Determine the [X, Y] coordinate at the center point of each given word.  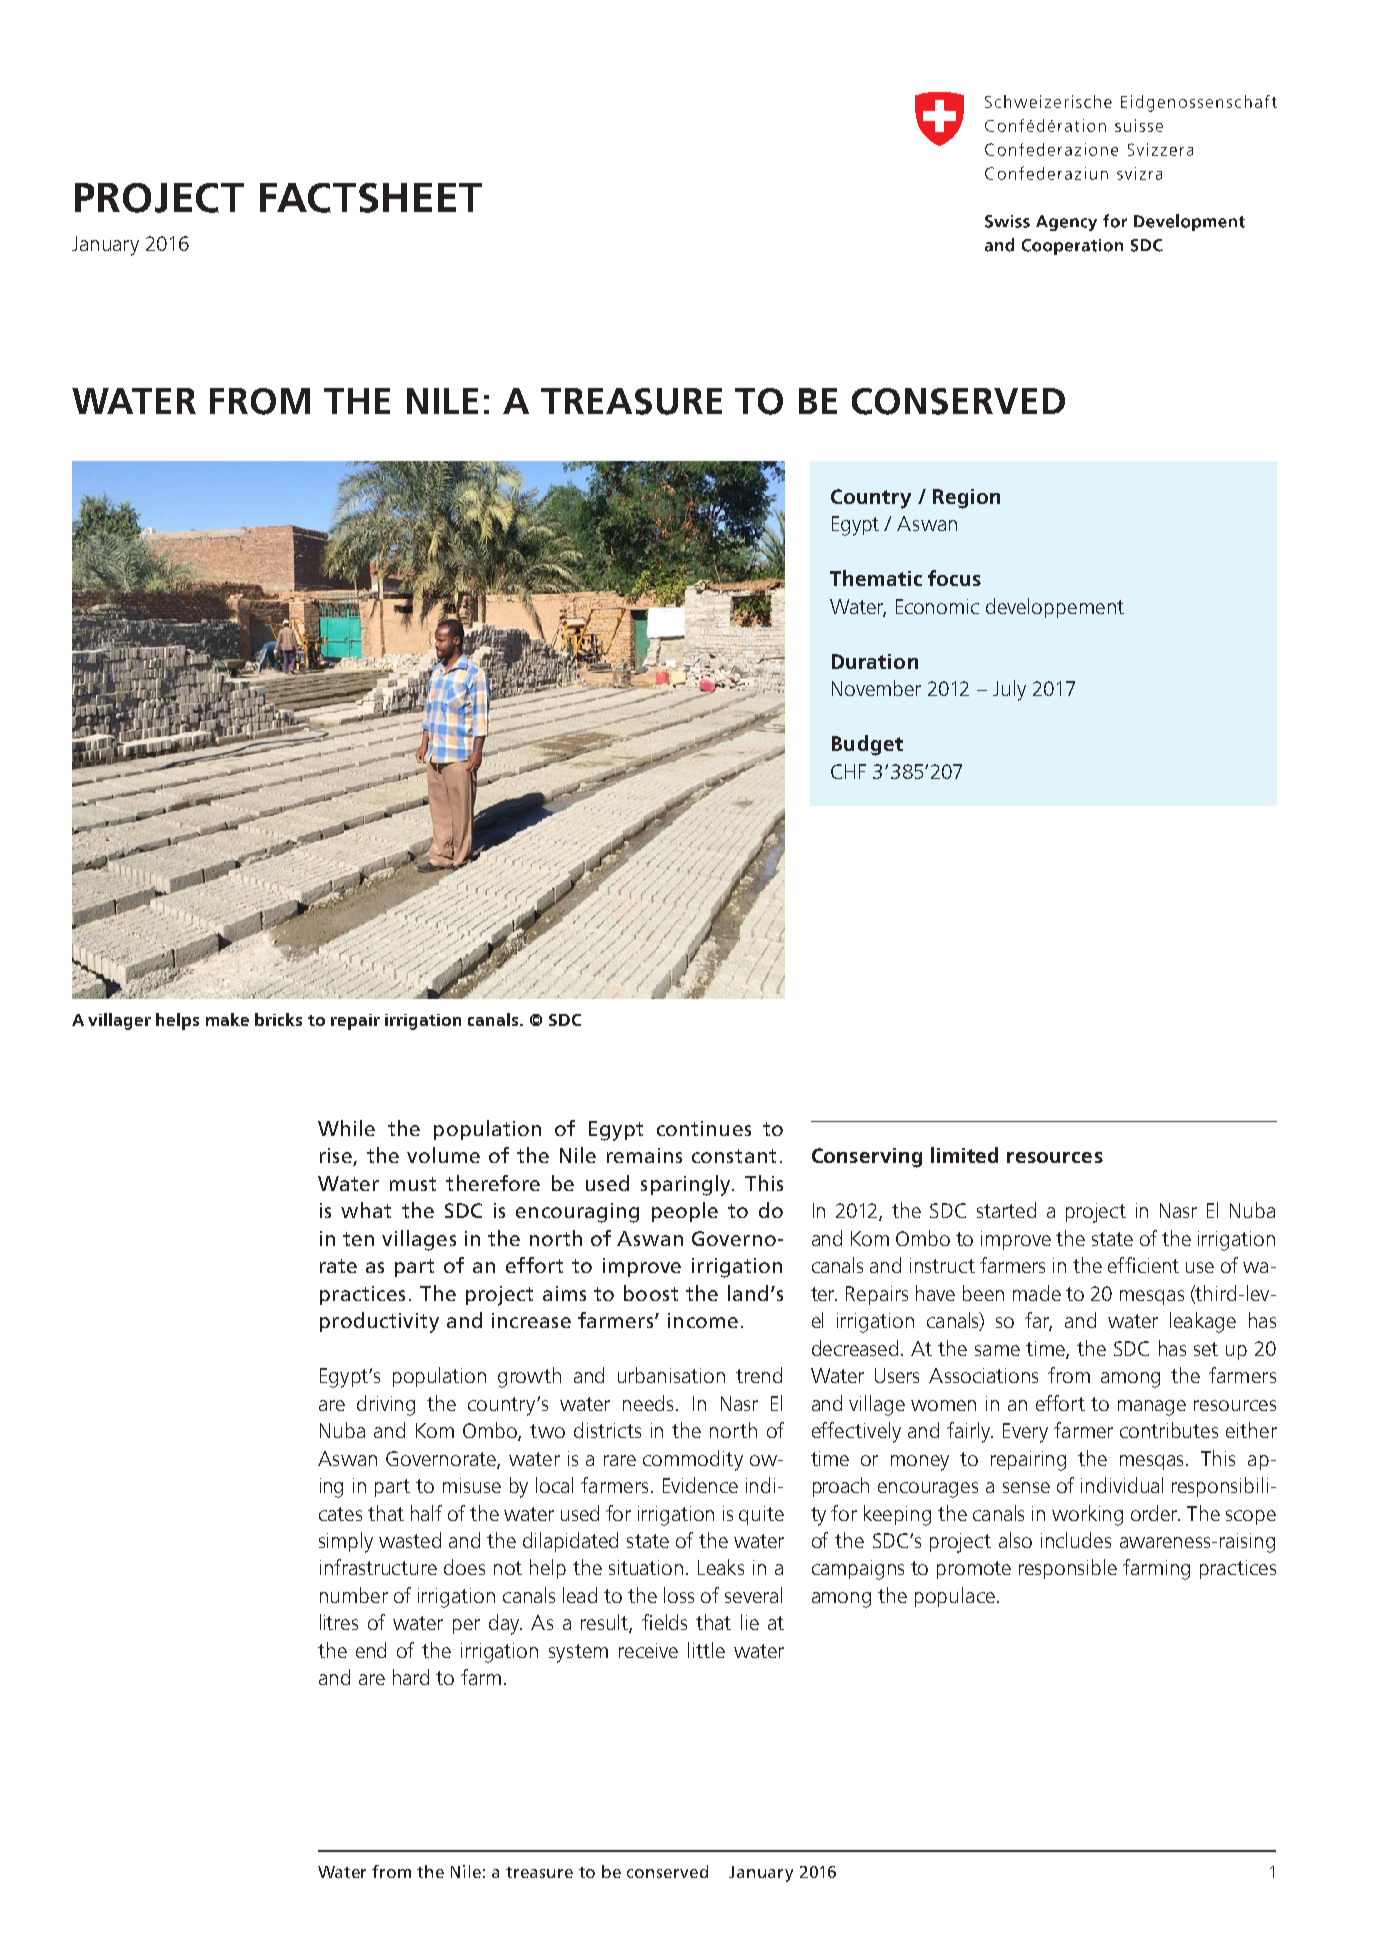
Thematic [876, 578]
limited [964, 1155]
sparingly [687, 1185]
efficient [1143, 1265]
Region [966, 499]
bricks [278, 1019]
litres [339, 1622]
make [227, 1019]
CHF [848, 771]
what [366, 1210]
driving [386, 1405]
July [1009, 690]
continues [704, 1128]
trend [759, 1375]
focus [954, 578]
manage [1152, 1408]
